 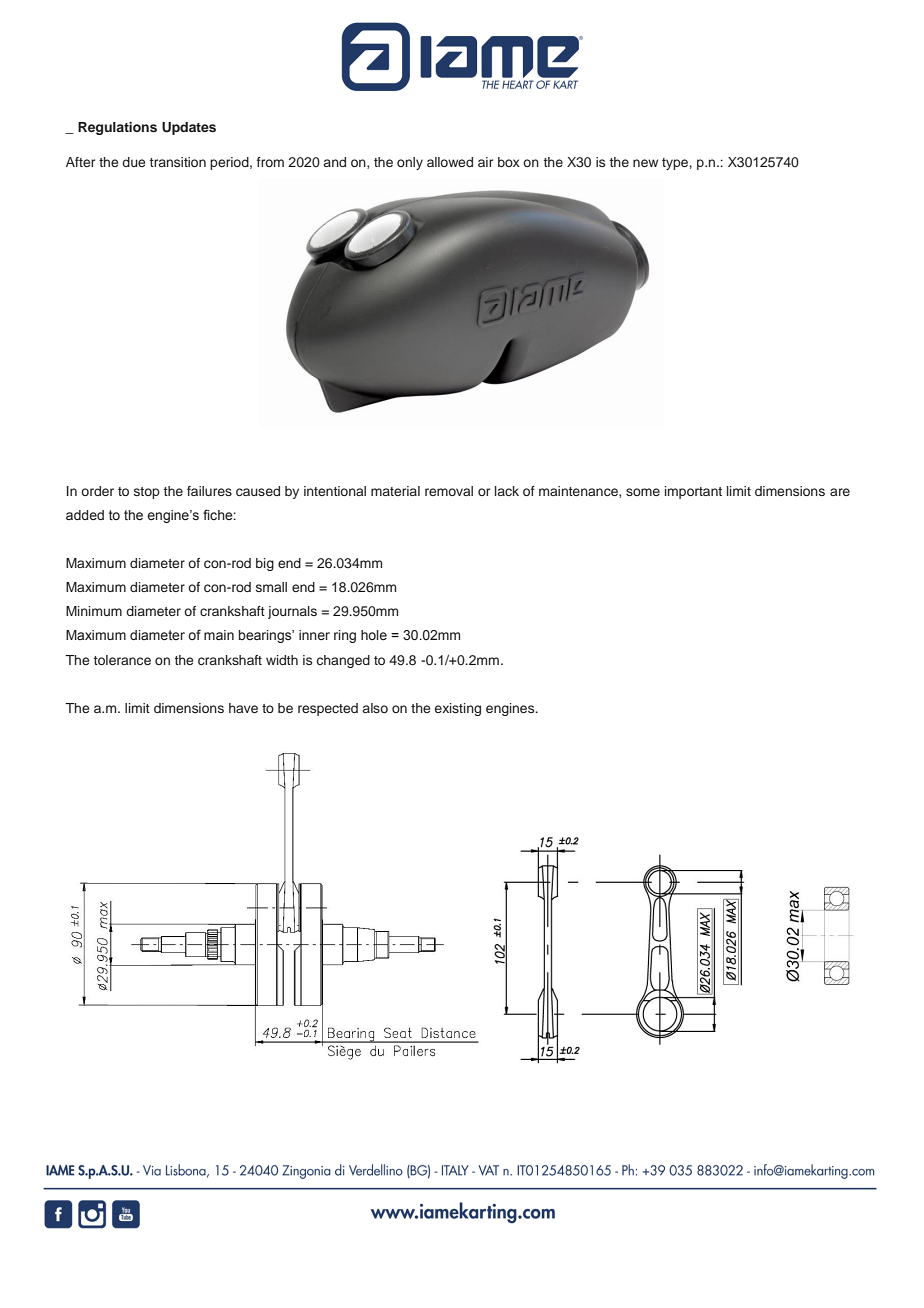 I want to click on failures, so click(x=209, y=491).
